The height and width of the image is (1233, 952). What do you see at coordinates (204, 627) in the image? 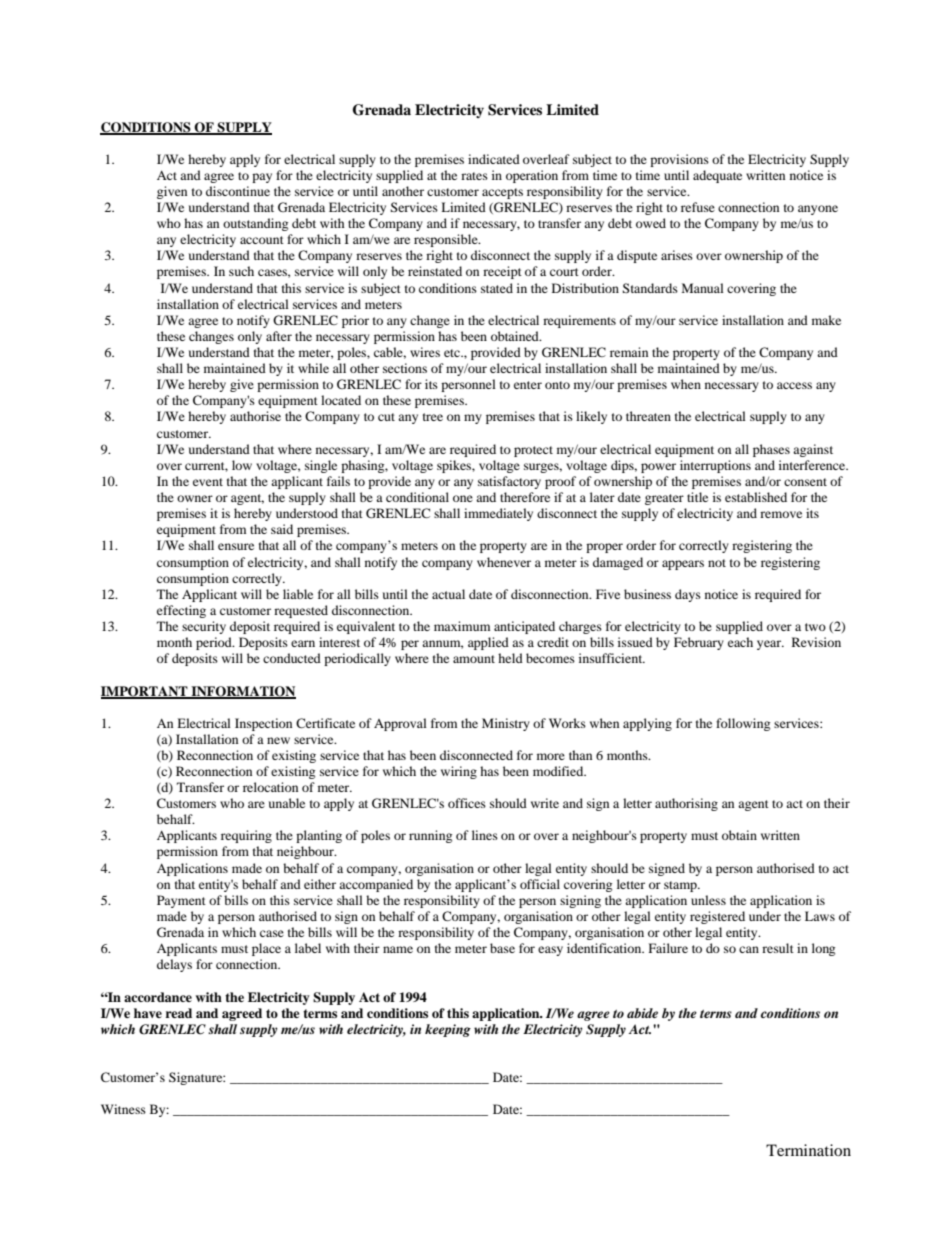
I see `security` at bounding box center [204, 627].
